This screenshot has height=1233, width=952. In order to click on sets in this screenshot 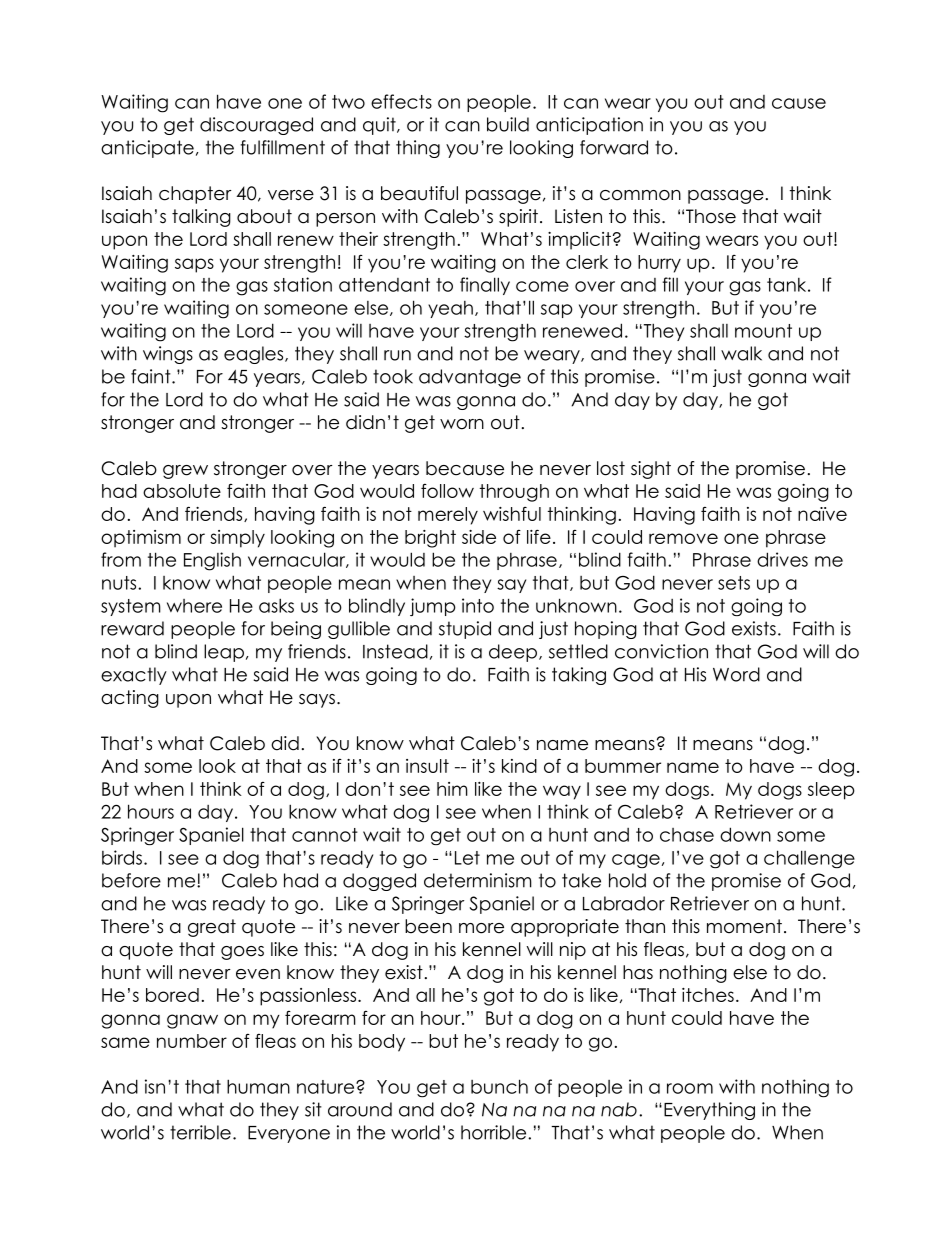, I will do `click(734, 583)`.
